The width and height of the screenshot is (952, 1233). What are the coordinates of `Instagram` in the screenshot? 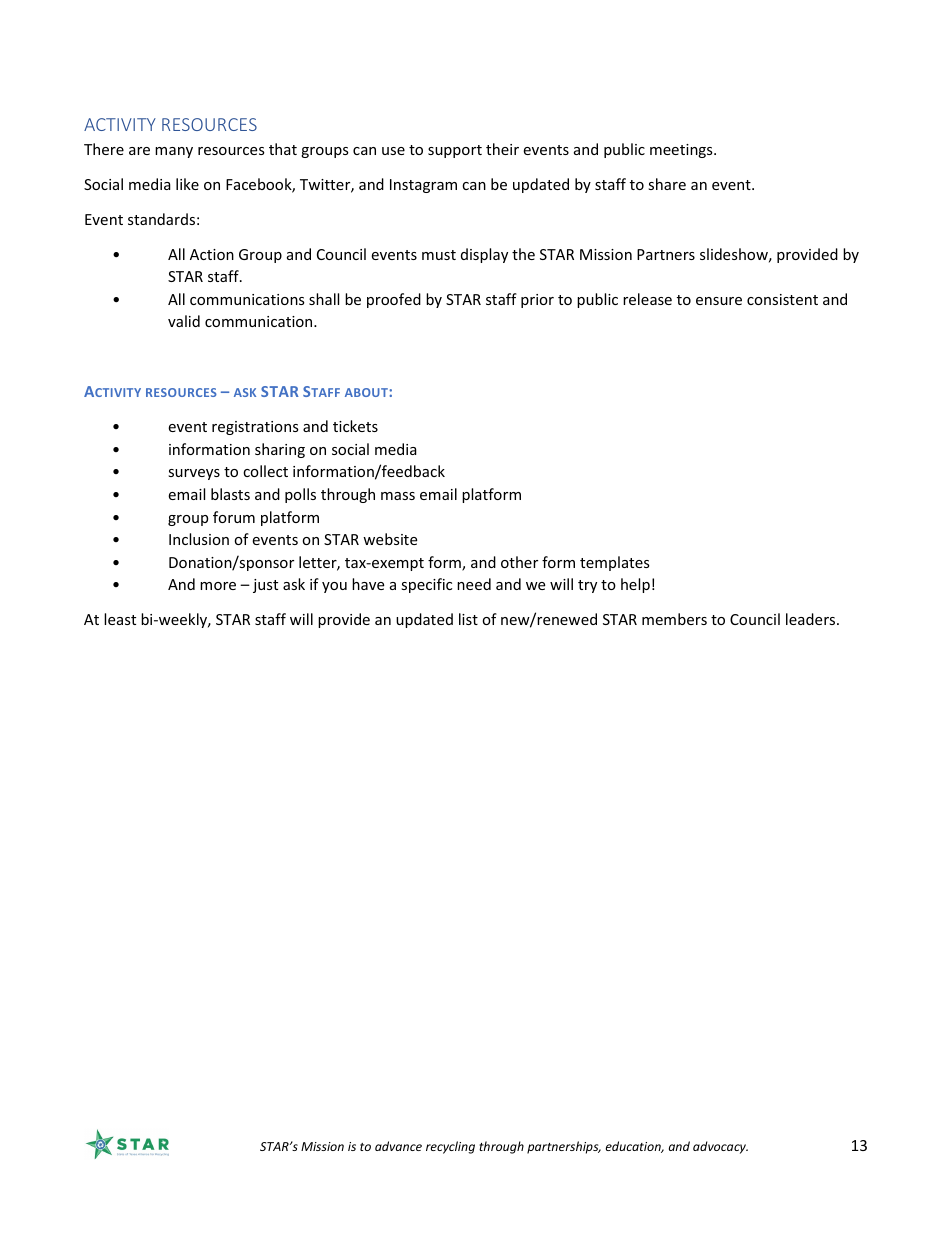 It's located at (423, 186).
